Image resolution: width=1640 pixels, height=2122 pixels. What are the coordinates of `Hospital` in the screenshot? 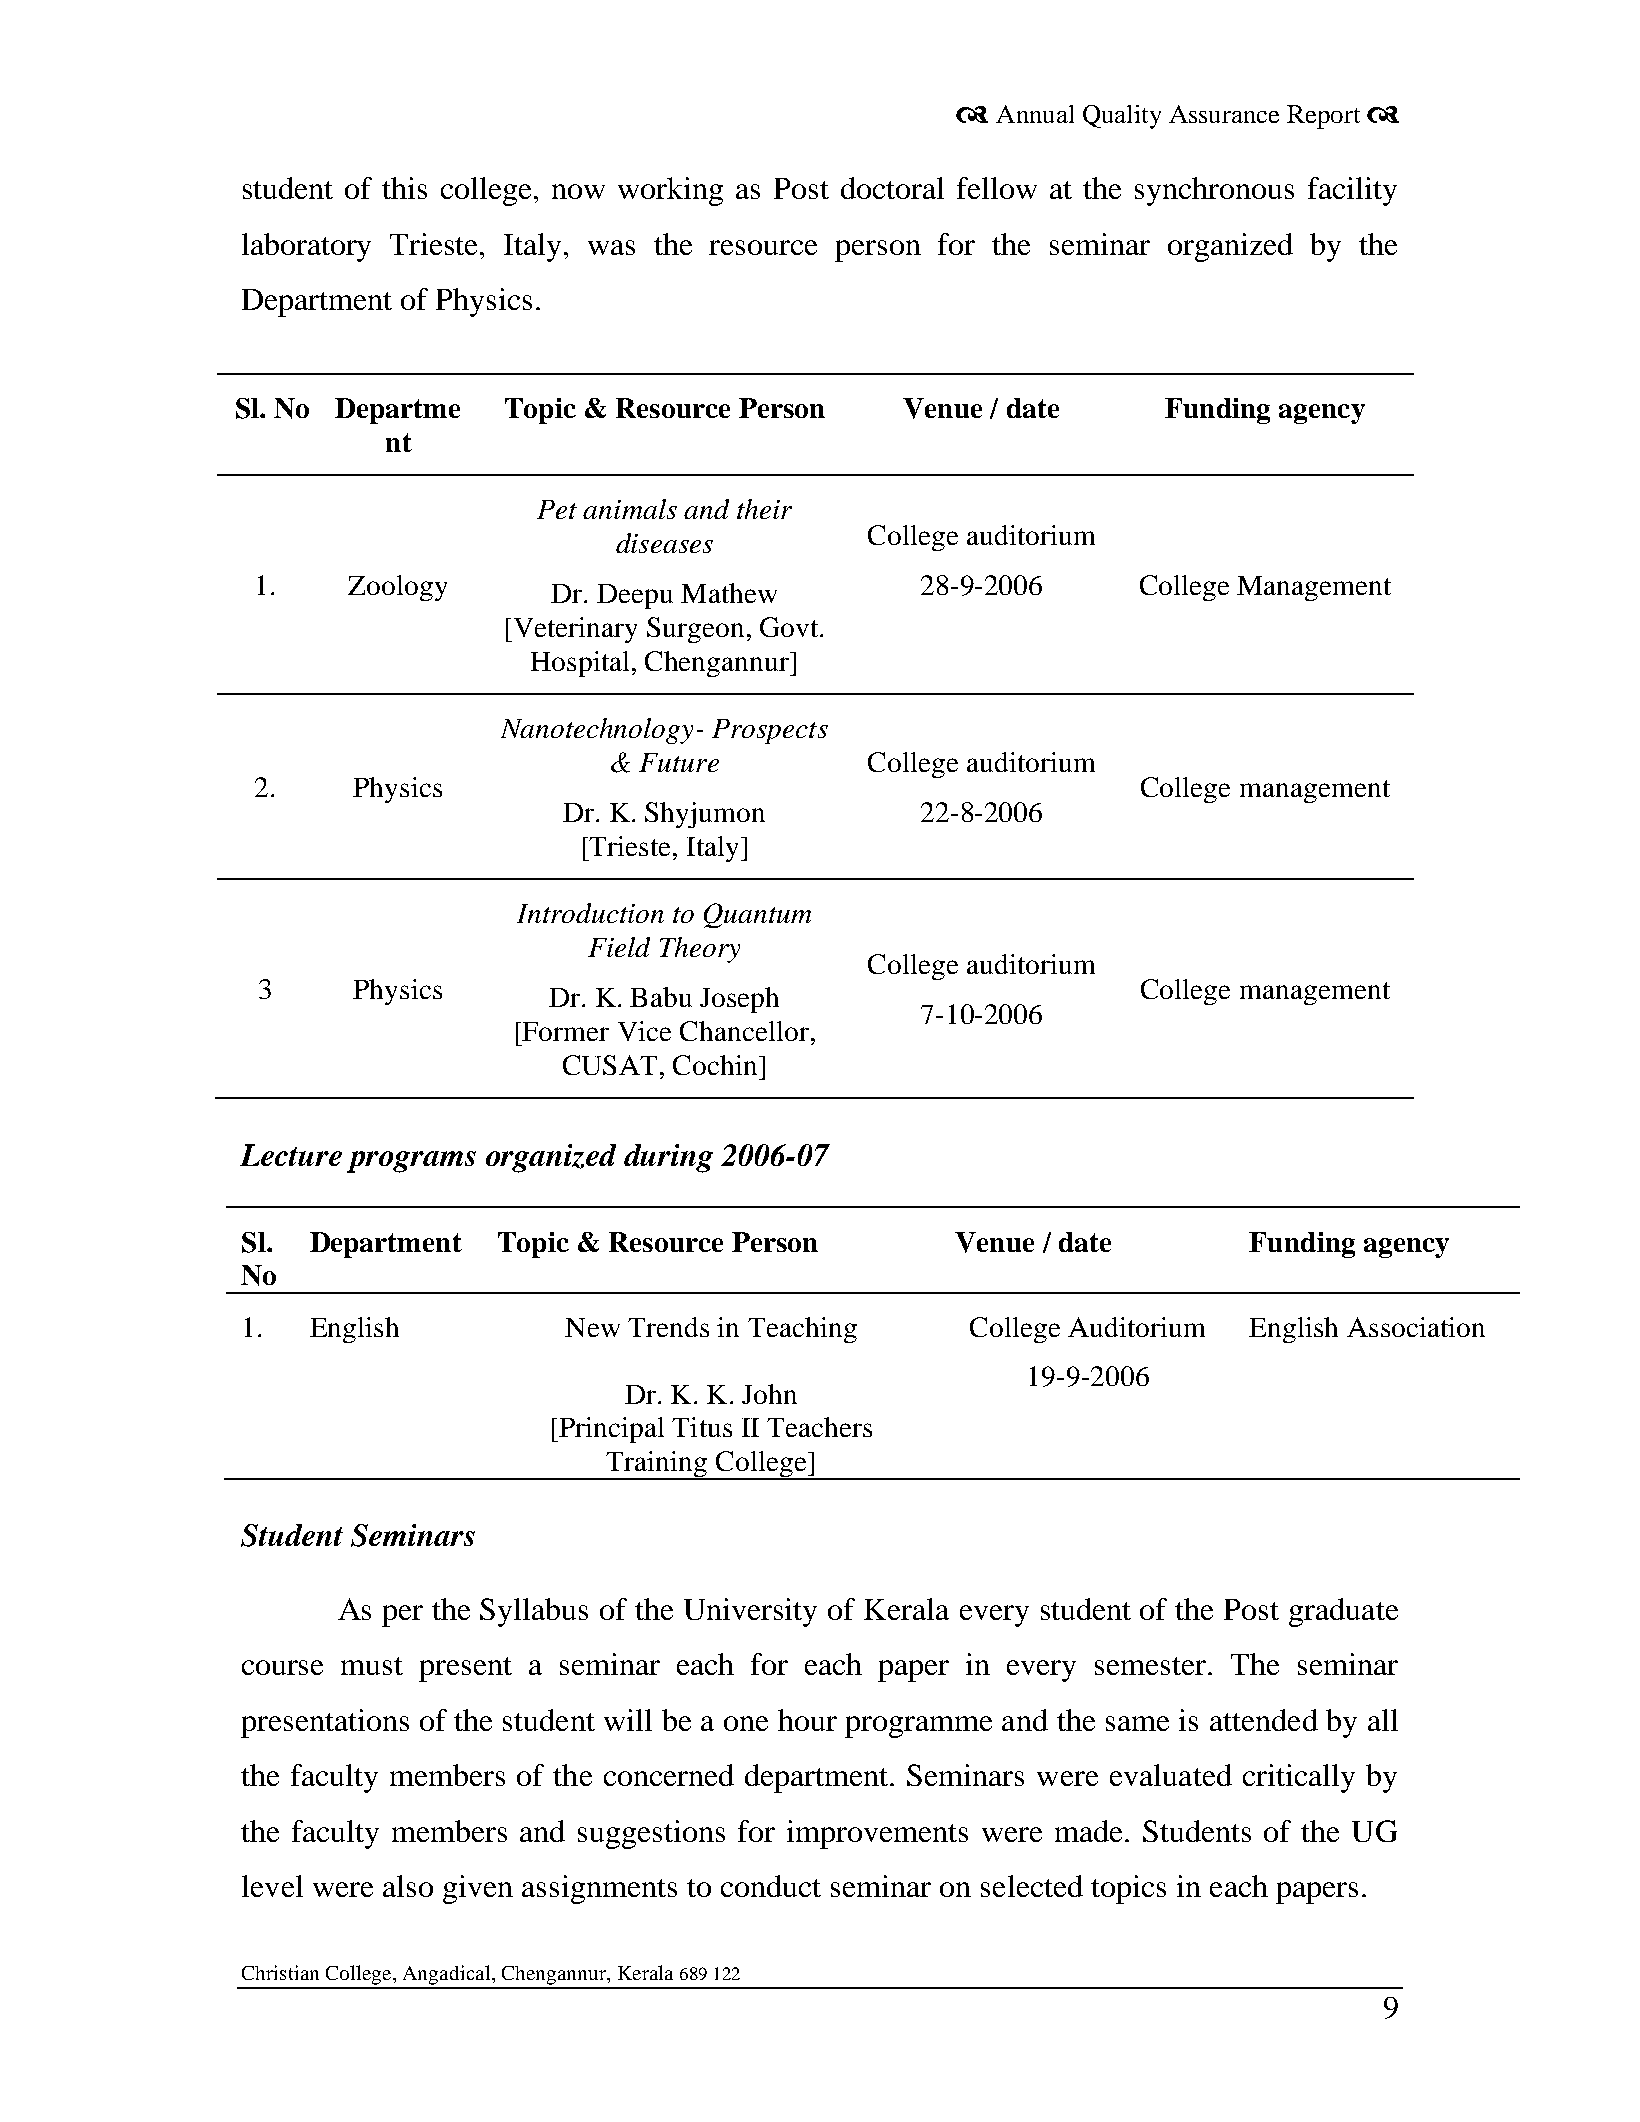 It's located at (580, 664).
